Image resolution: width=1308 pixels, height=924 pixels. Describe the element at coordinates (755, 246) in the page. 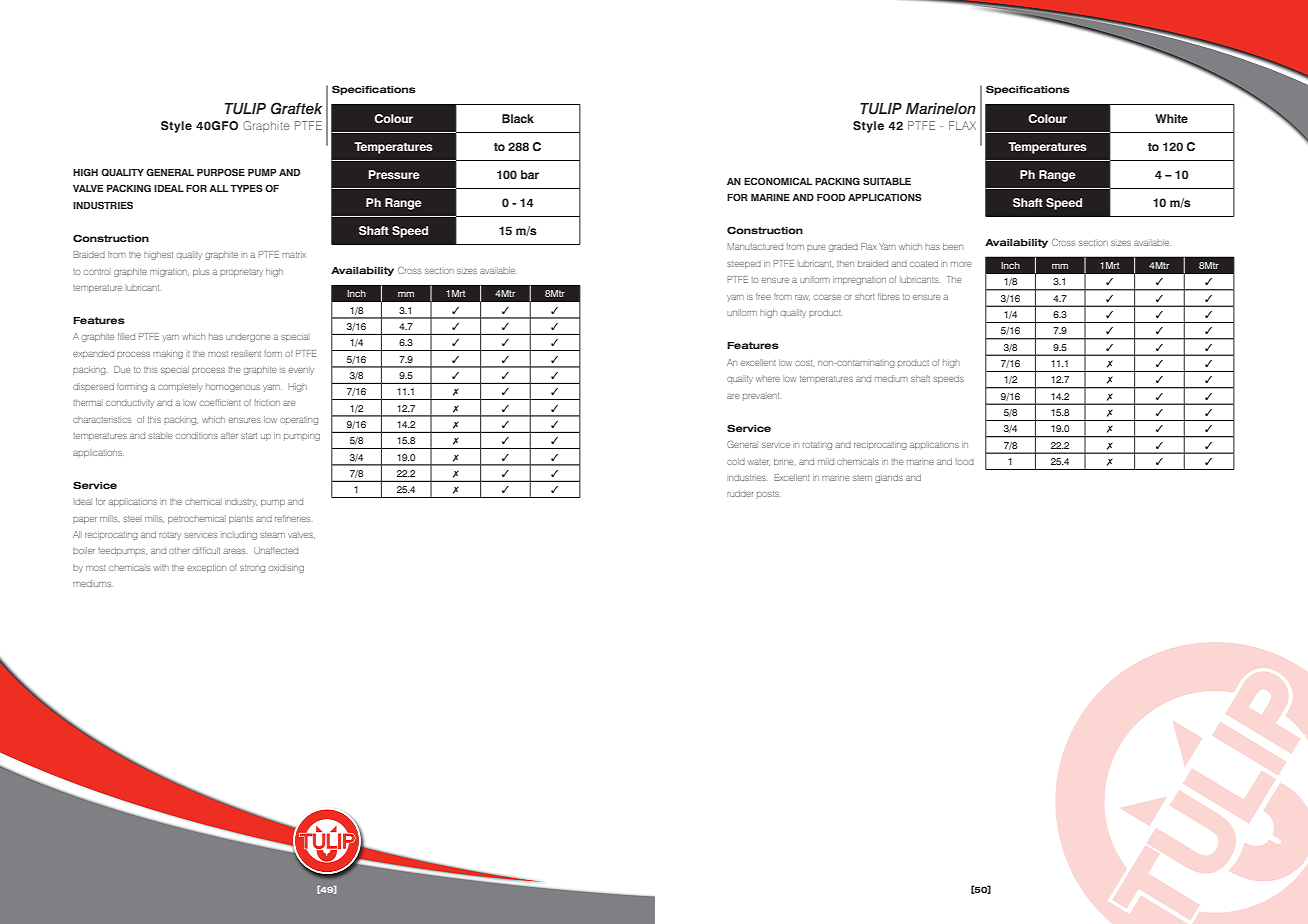

I see `Manufactured` at that location.
